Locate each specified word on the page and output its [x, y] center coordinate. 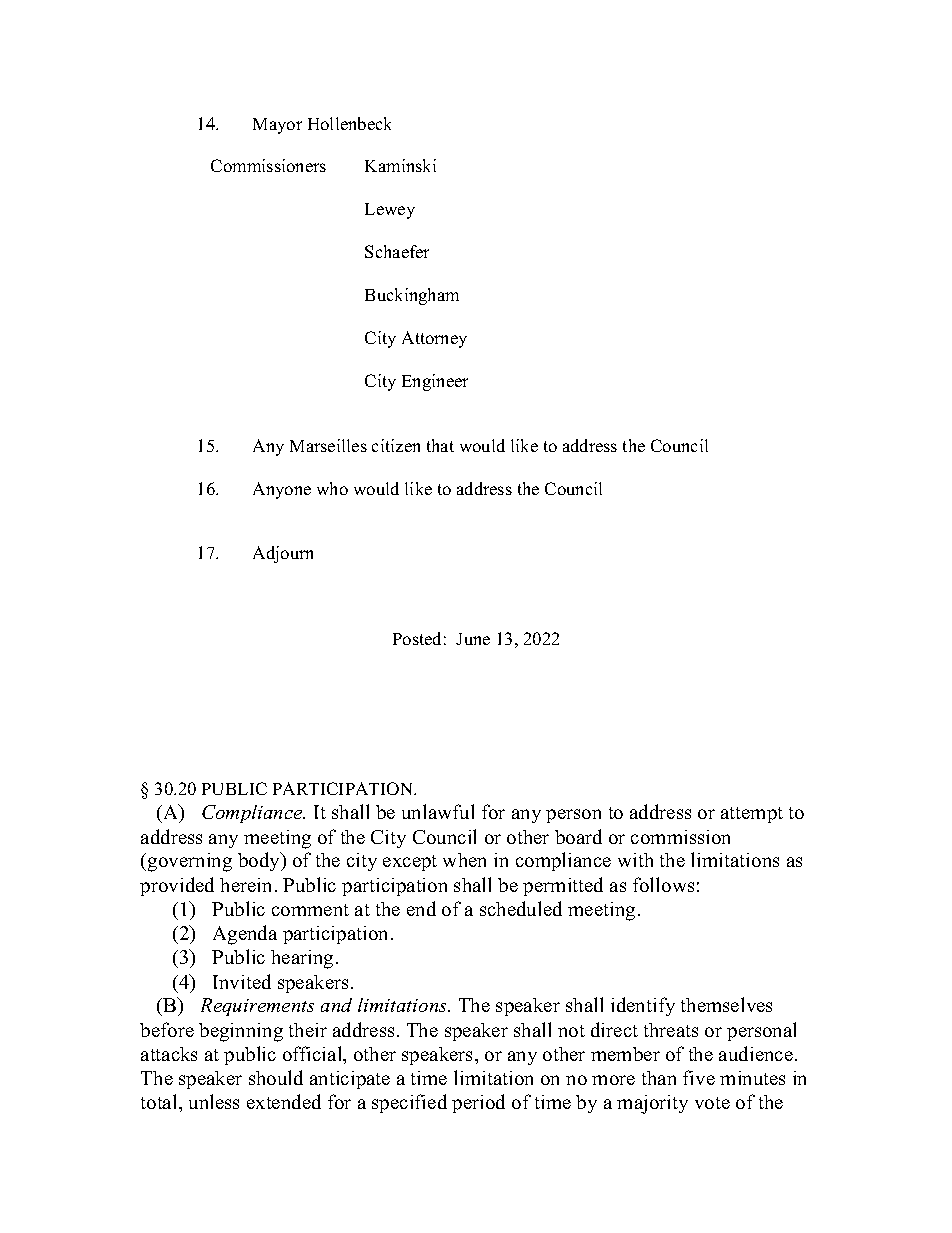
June [473, 639]
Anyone [282, 490]
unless [214, 1101]
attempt [752, 815]
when [464, 860]
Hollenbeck [349, 123]
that [440, 445]
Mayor [277, 126]
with [635, 860]
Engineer [435, 382]
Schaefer [397, 251]
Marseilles [328, 445]
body [260, 861]
